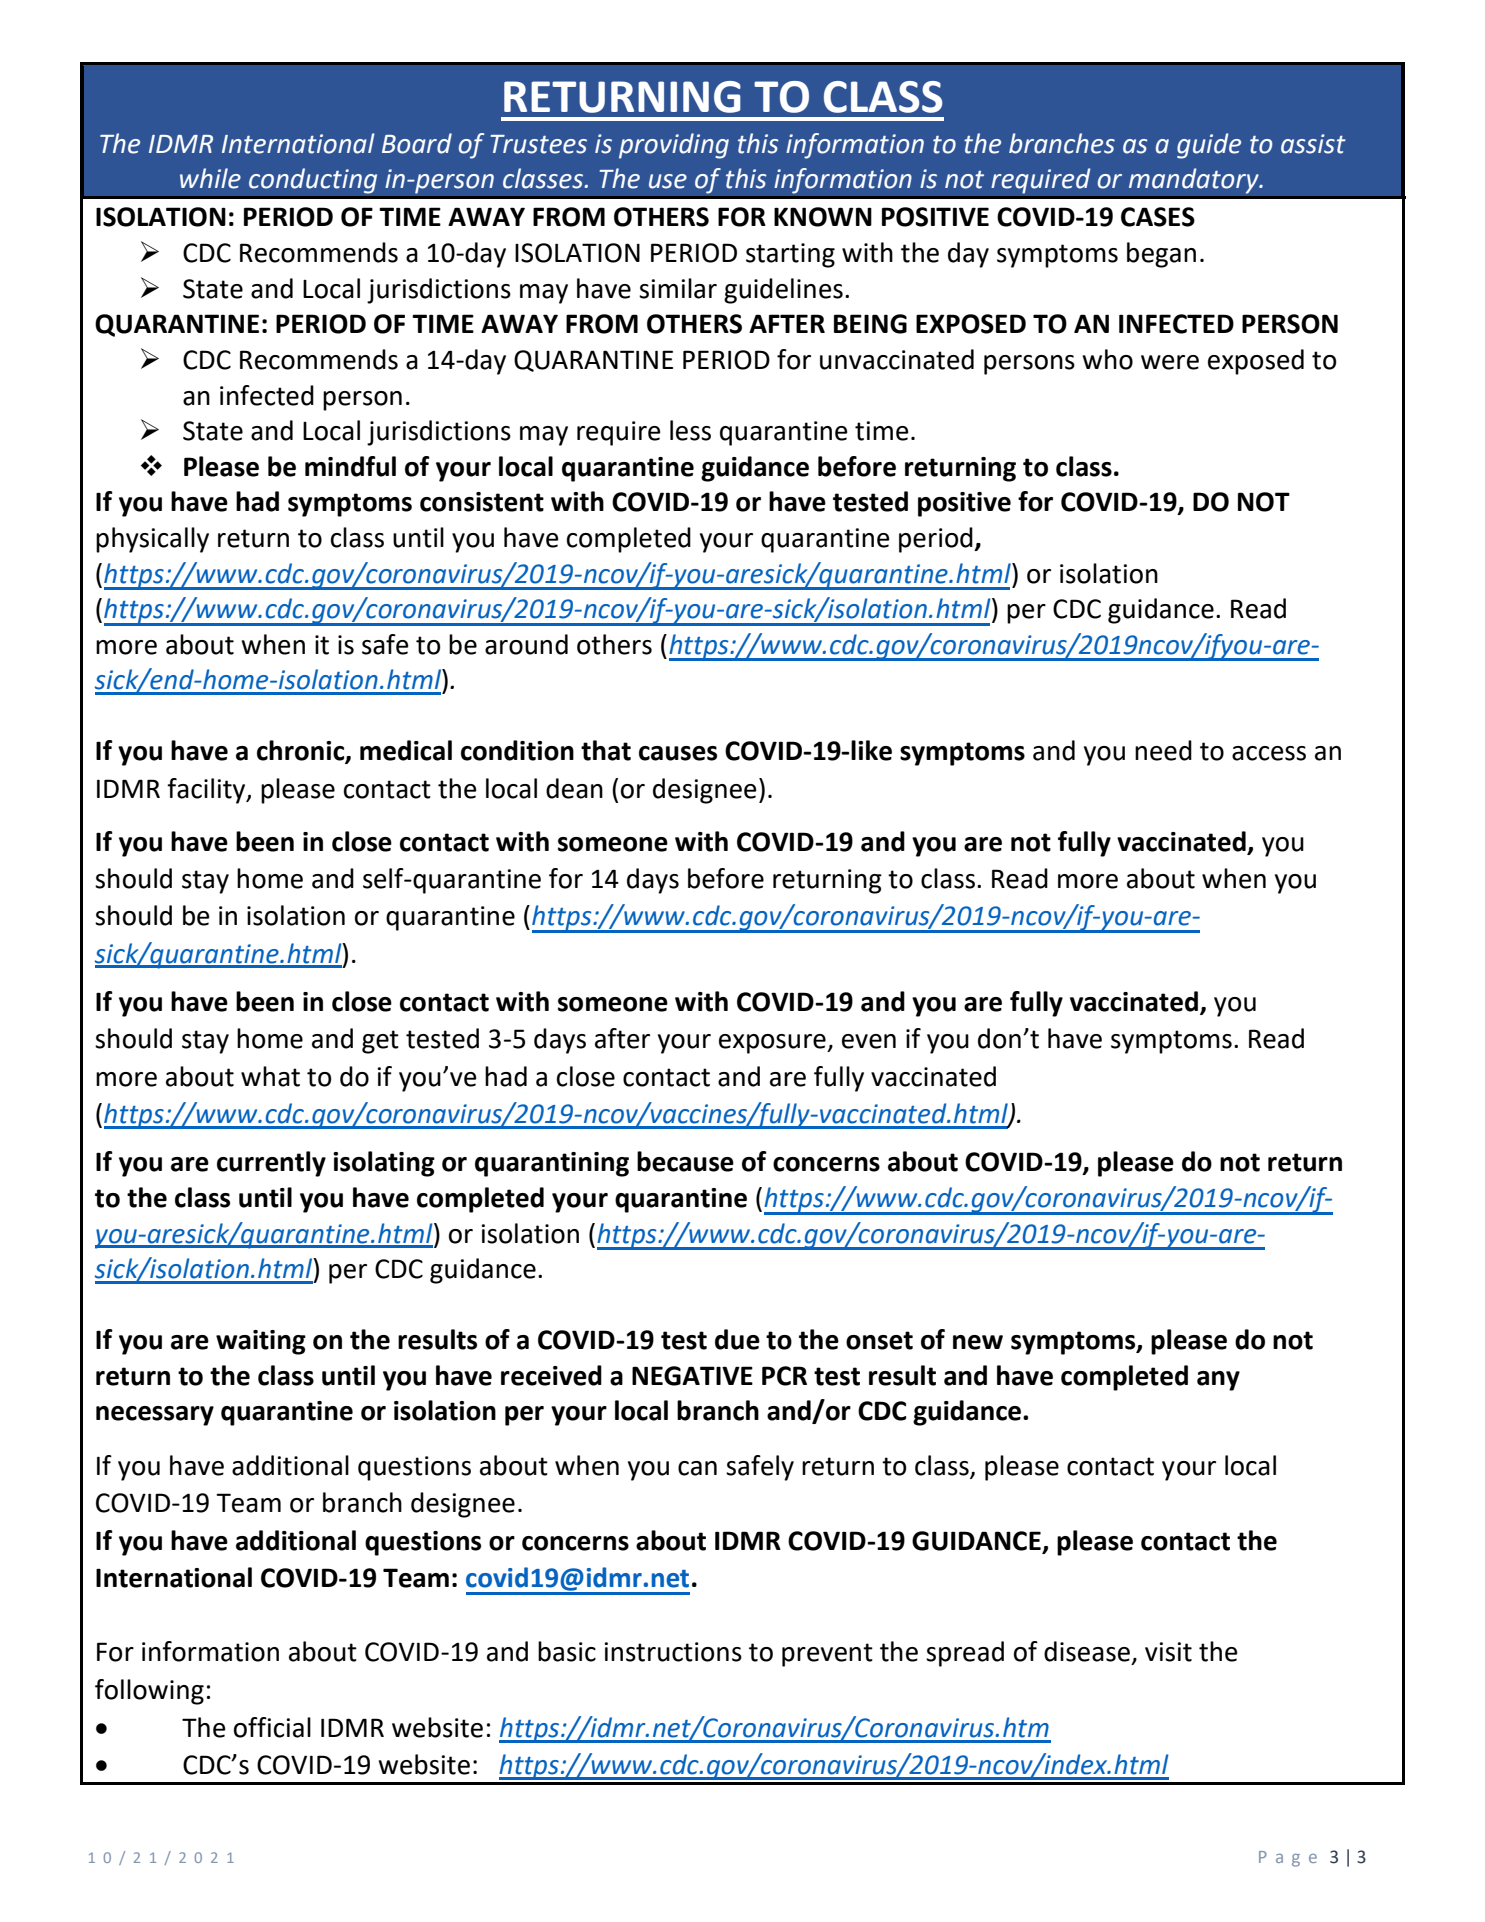 The height and width of the image is (1922, 1485). What do you see at coordinates (313, 181) in the image?
I see `conducting` at bounding box center [313, 181].
